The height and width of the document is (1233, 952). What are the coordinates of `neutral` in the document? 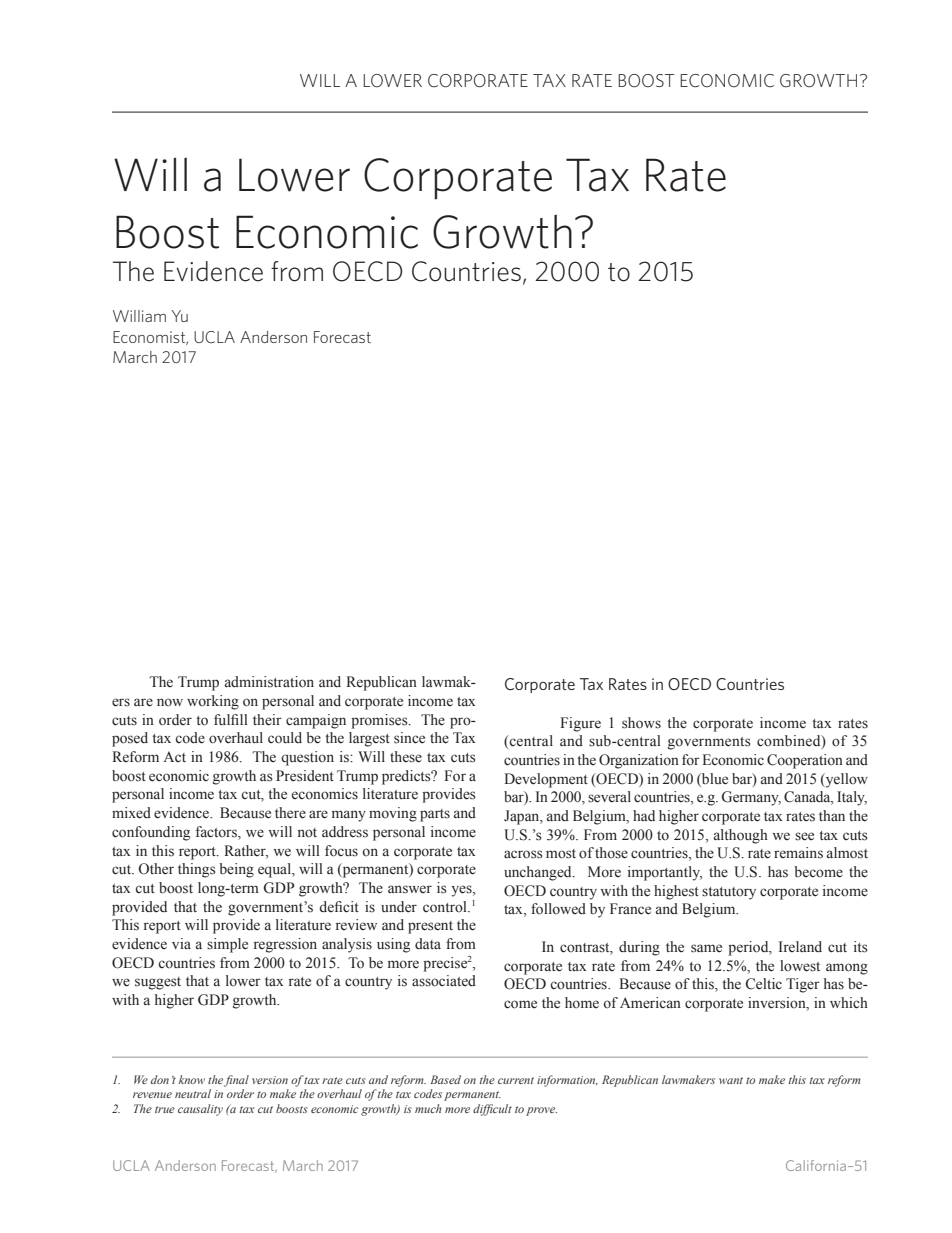 It's located at (193, 1093).
